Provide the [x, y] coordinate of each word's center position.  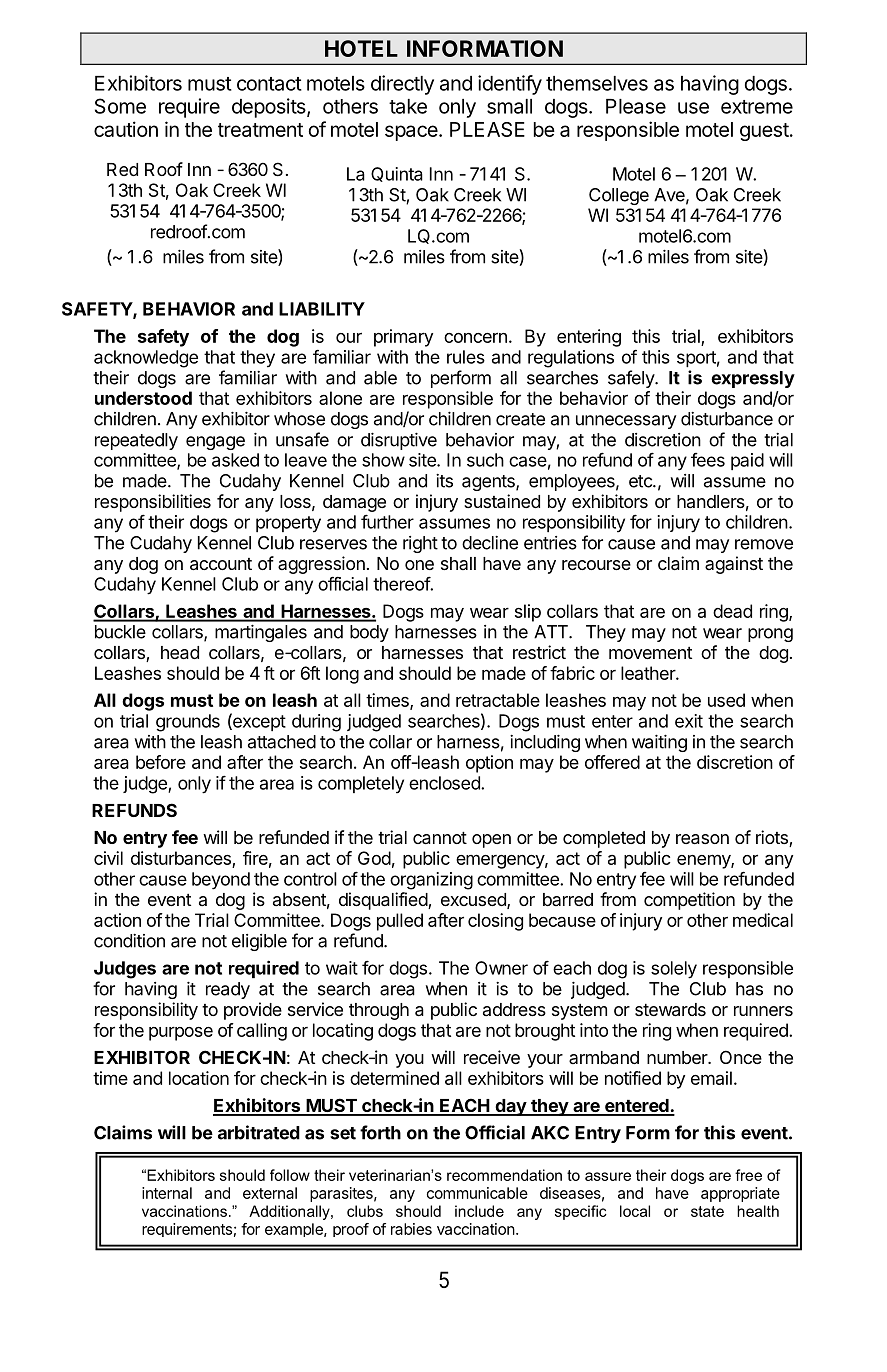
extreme [757, 107]
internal [167, 1193]
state [707, 1211]
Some [120, 106]
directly [402, 85]
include [479, 1211]
